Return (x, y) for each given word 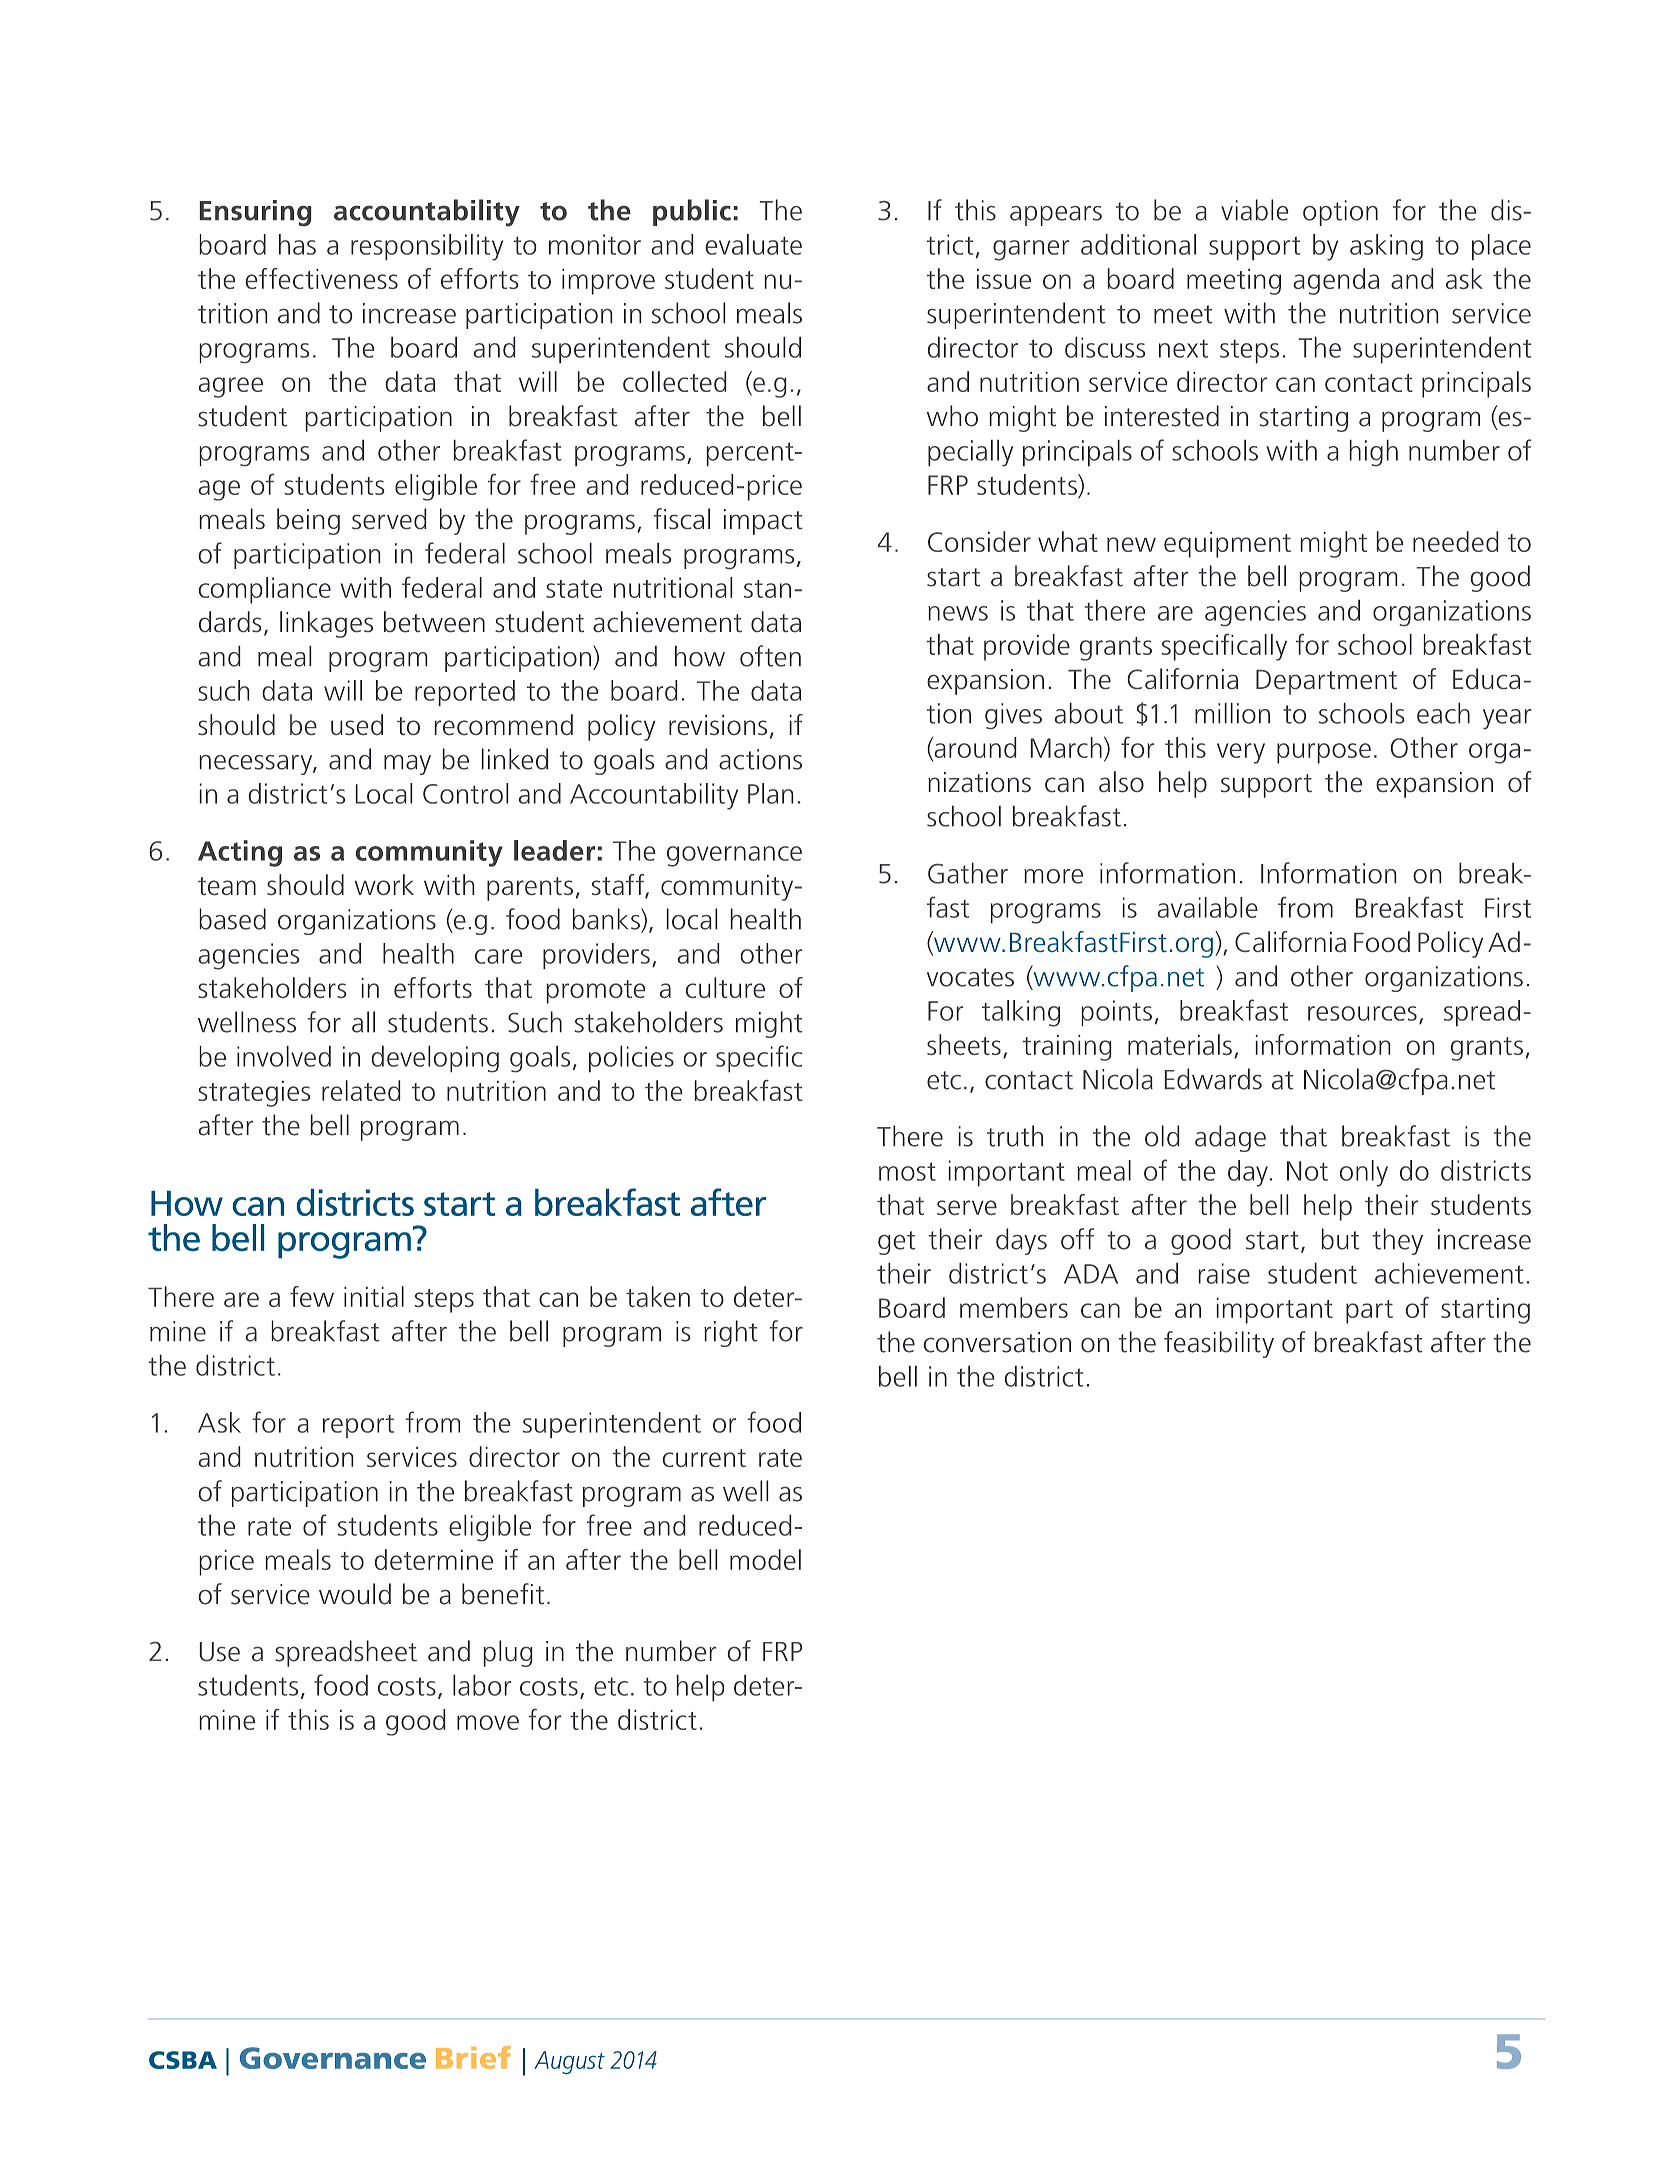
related (361, 1090)
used (357, 724)
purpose (1324, 753)
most (907, 1171)
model (765, 1559)
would (355, 1594)
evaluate (754, 244)
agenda (1336, 281)
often (770, 656)
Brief (473, 2057)
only (1364, 1173)
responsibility (427, 247)
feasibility (1219, 1344)
